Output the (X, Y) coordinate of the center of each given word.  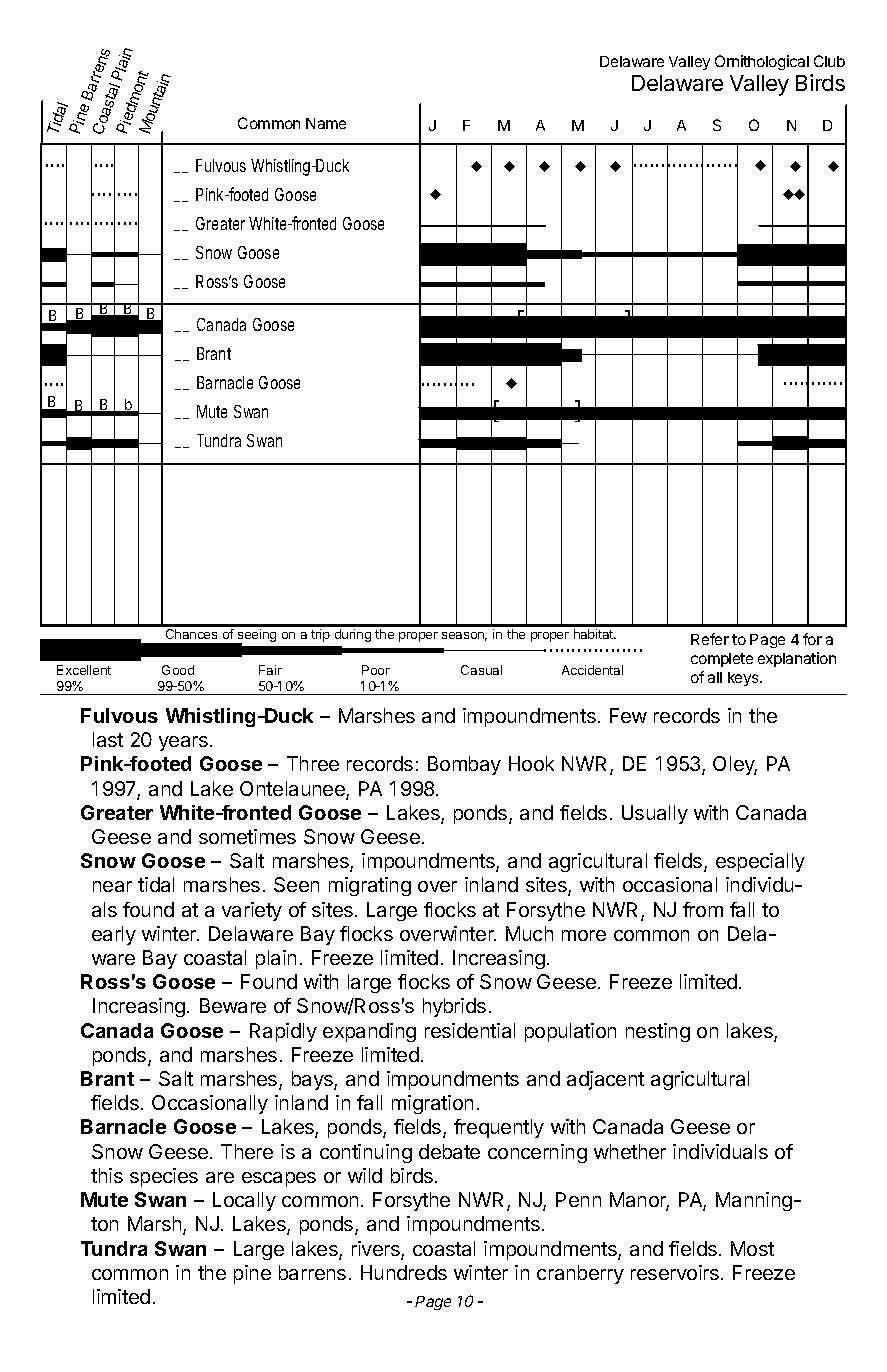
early (114, 935)
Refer (710, 639)
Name (326, 123)
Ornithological (762, 62)
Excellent (84, 670)
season (464, 636)
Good (178, 670)
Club (829, 61)
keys (744, 679)
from (703, 909)
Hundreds (404, 1272)
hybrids (454, 1007)
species (164, 1177)
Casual (481, 670)
